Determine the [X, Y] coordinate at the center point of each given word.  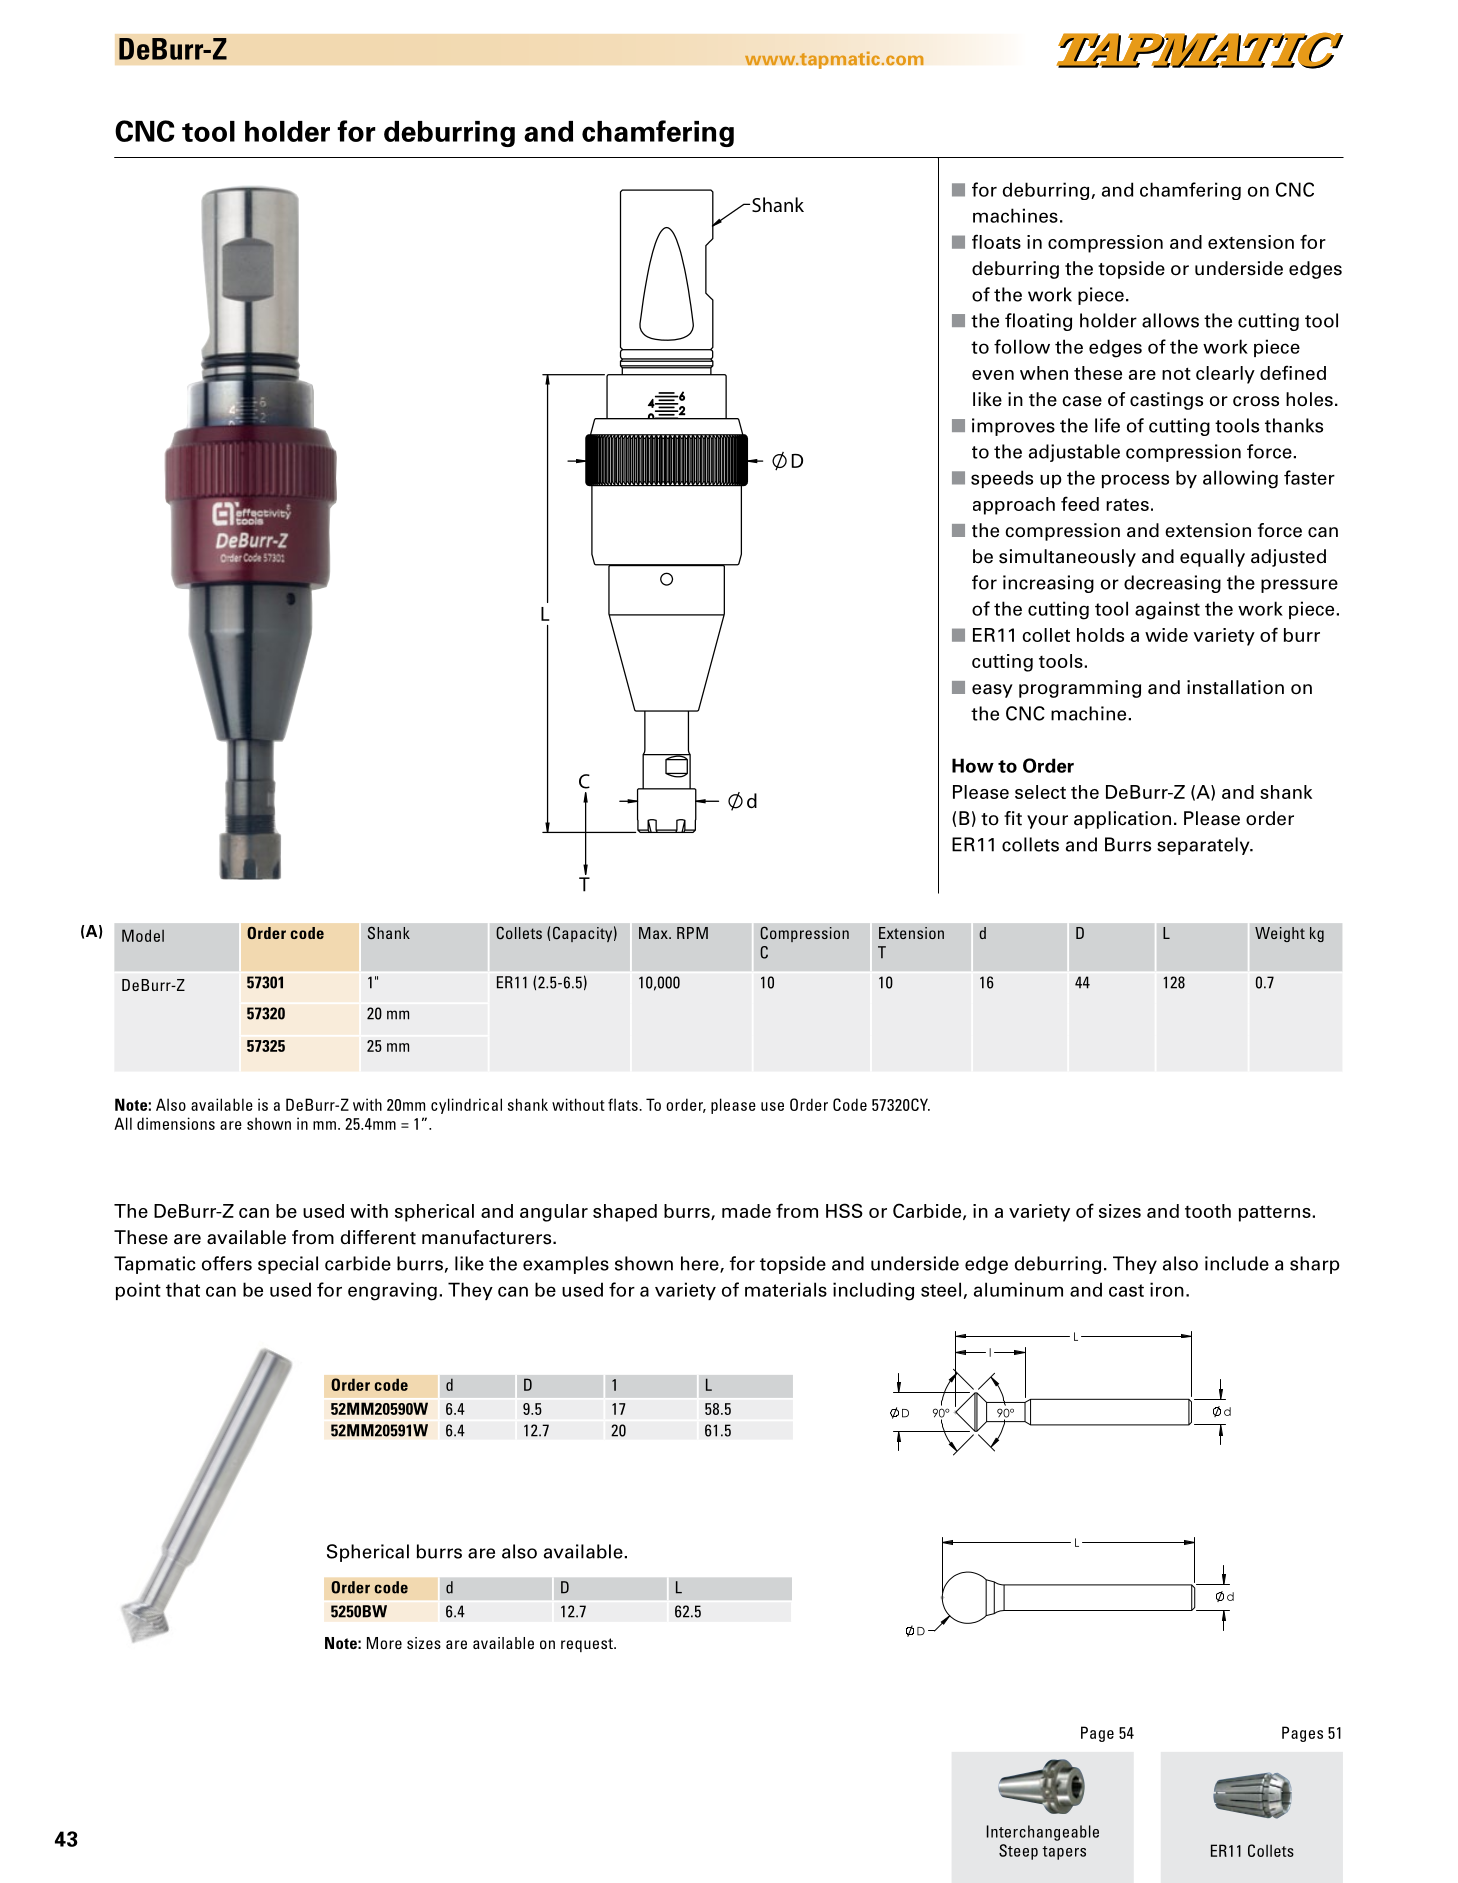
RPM [692, 933]
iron [1167, 1289]
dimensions [176, 1123]
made [746, 1211]
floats [996, 241]
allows [1170, 320]
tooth [1208, 1211]
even [993, 375]
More [384, 1643]
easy [992, 691]
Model [143, 935]
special [288, 1265]
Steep [1018, 1852]
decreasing [1172, 584]
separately [1204, 846]
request [588, 1645]
